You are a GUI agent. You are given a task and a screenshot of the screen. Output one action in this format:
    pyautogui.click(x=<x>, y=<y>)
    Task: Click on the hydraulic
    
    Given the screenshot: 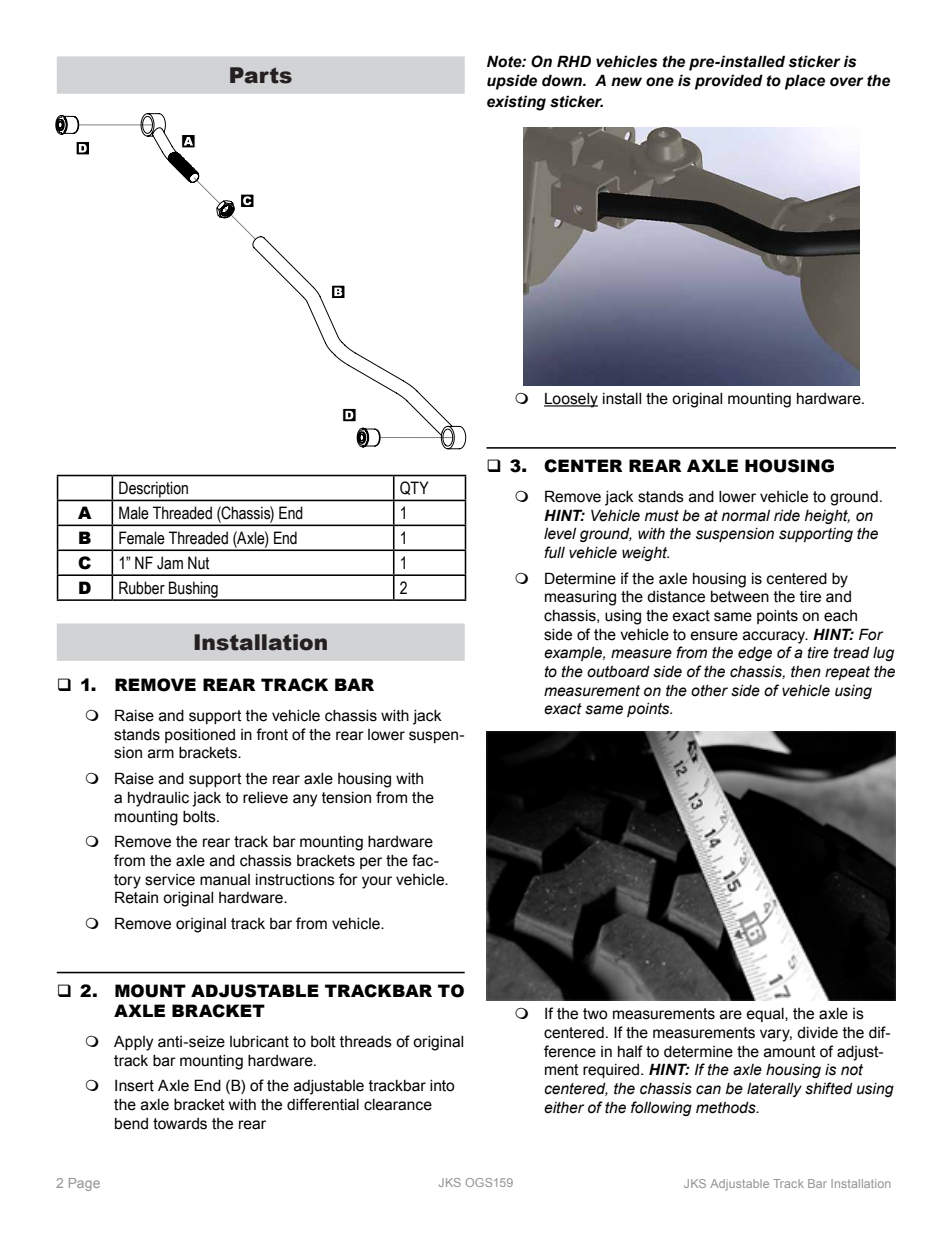 What is the action you would take?
    pyautogui.click(x=158, y=799)
